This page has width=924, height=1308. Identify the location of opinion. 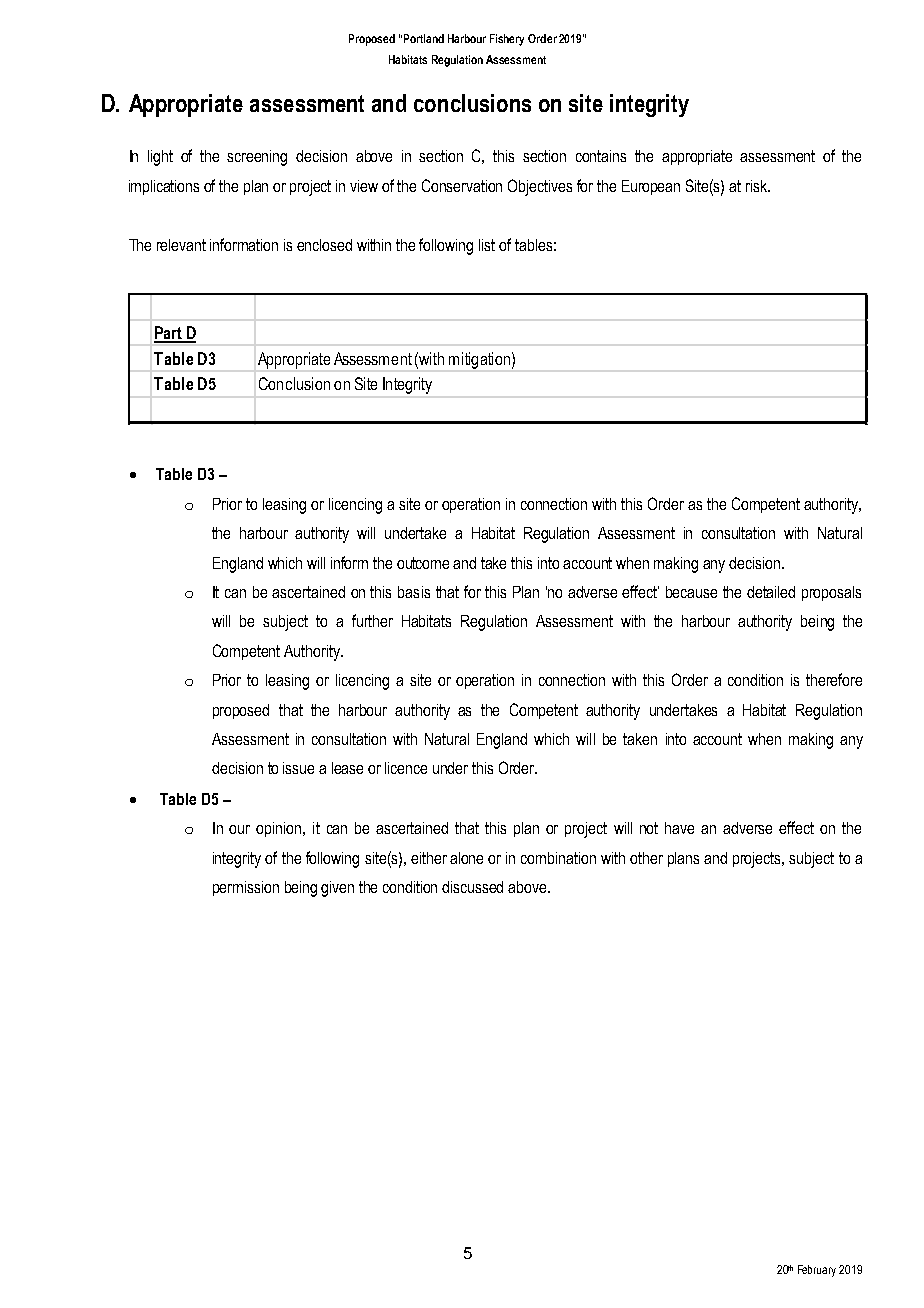
(280, 829).
